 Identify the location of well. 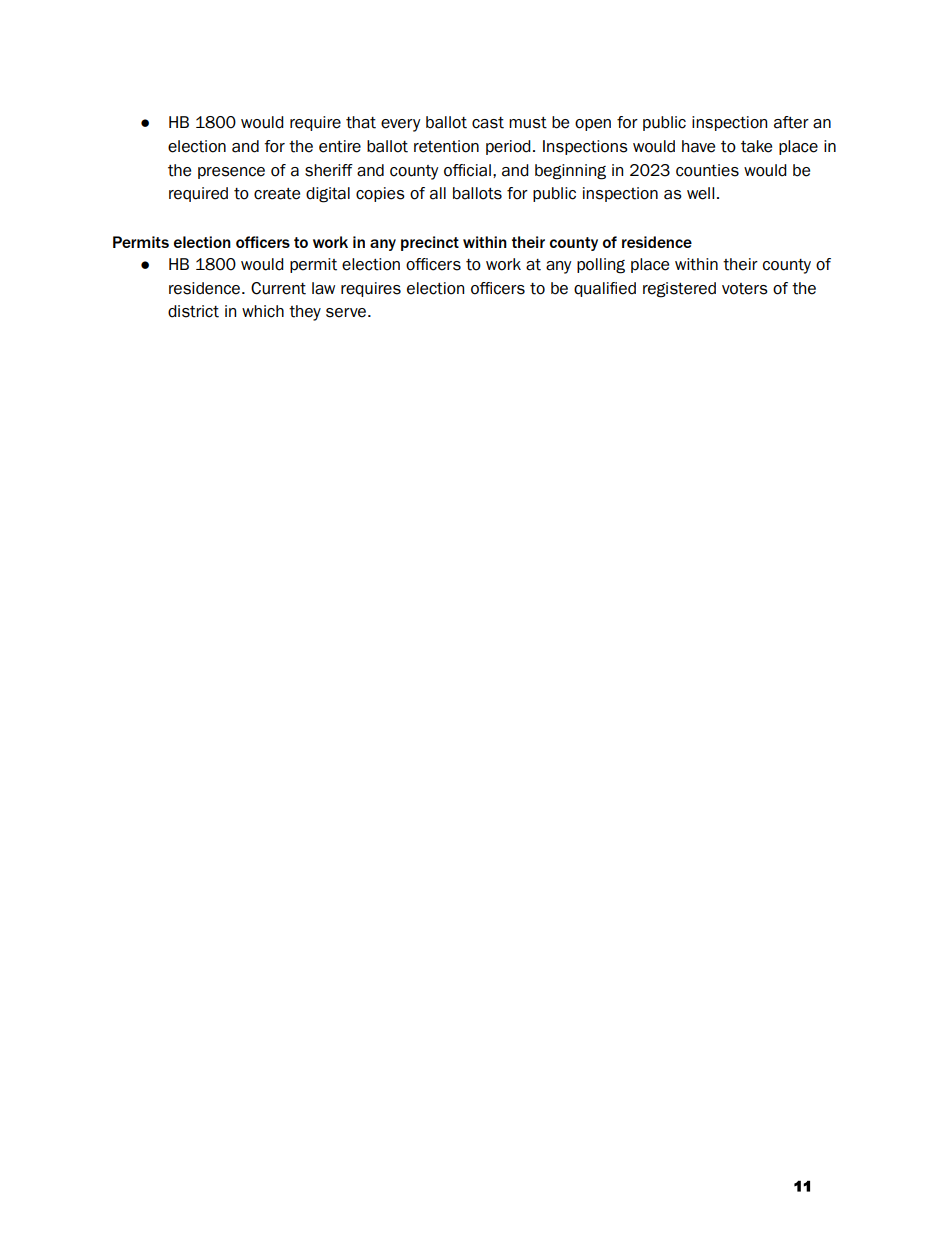
(700, 193).
